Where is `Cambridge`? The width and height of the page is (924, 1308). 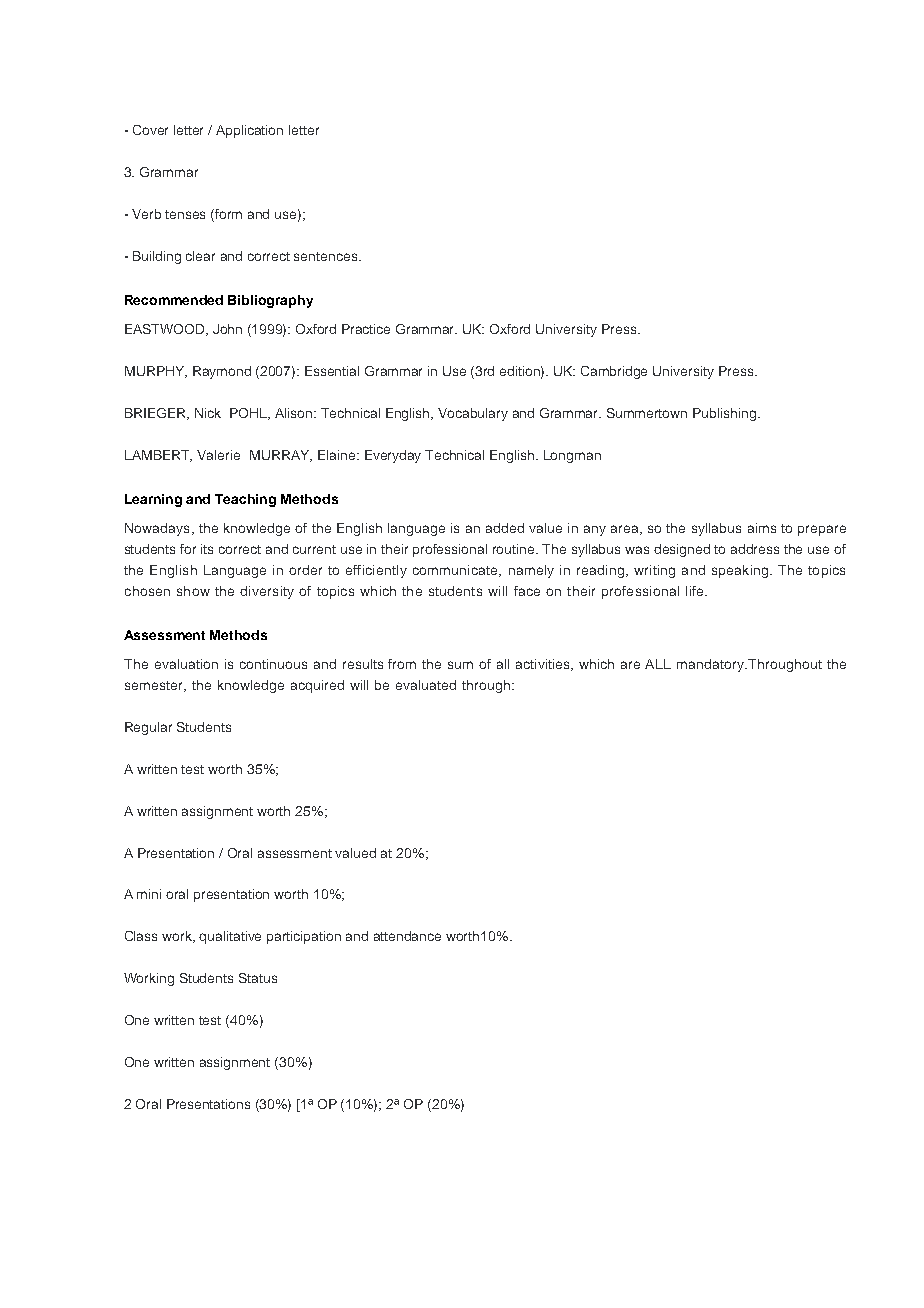 Cambridge is located at coordinates (614, 372).
